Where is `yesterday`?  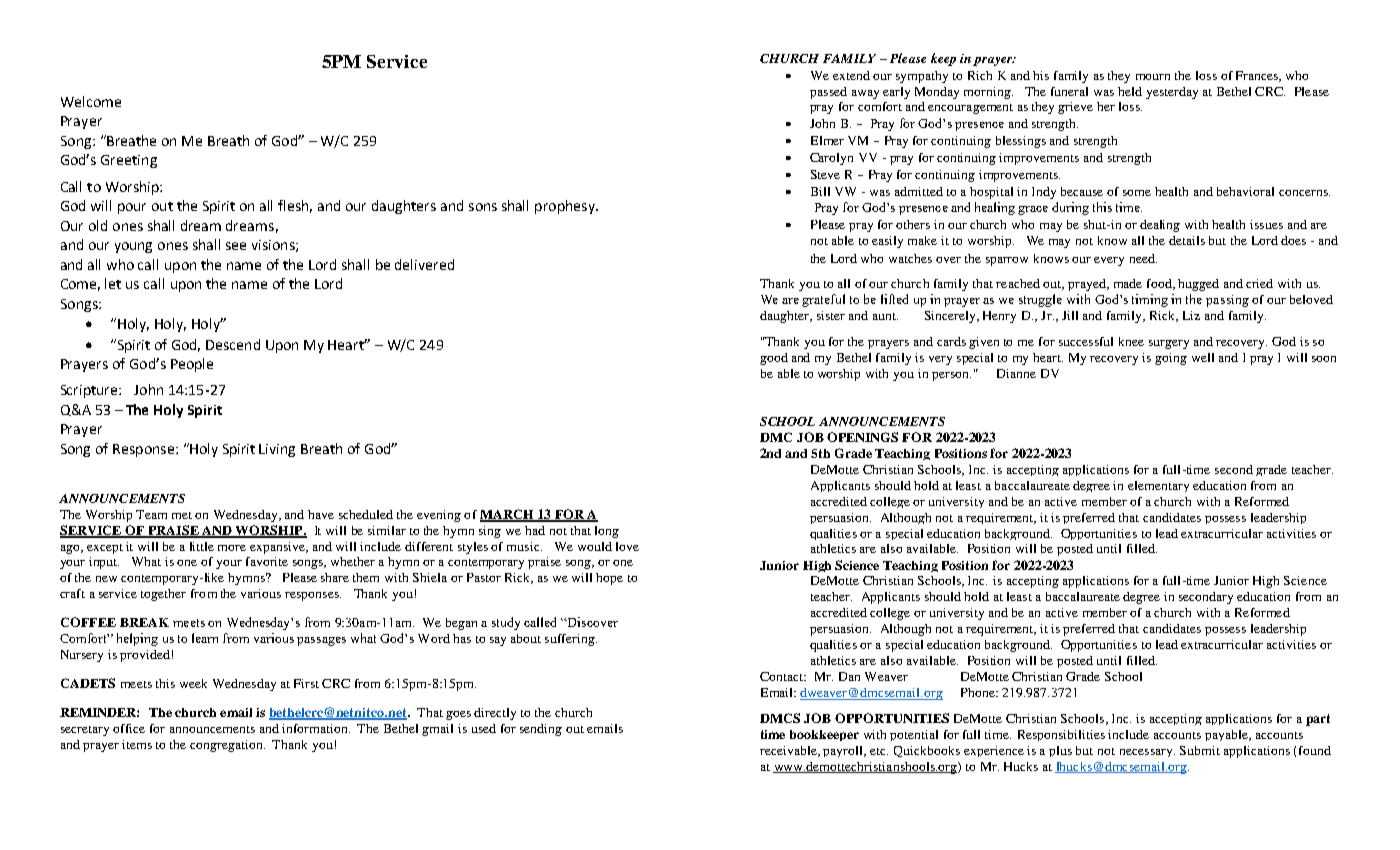 yesterday is located at coordinates (1172, 93).
